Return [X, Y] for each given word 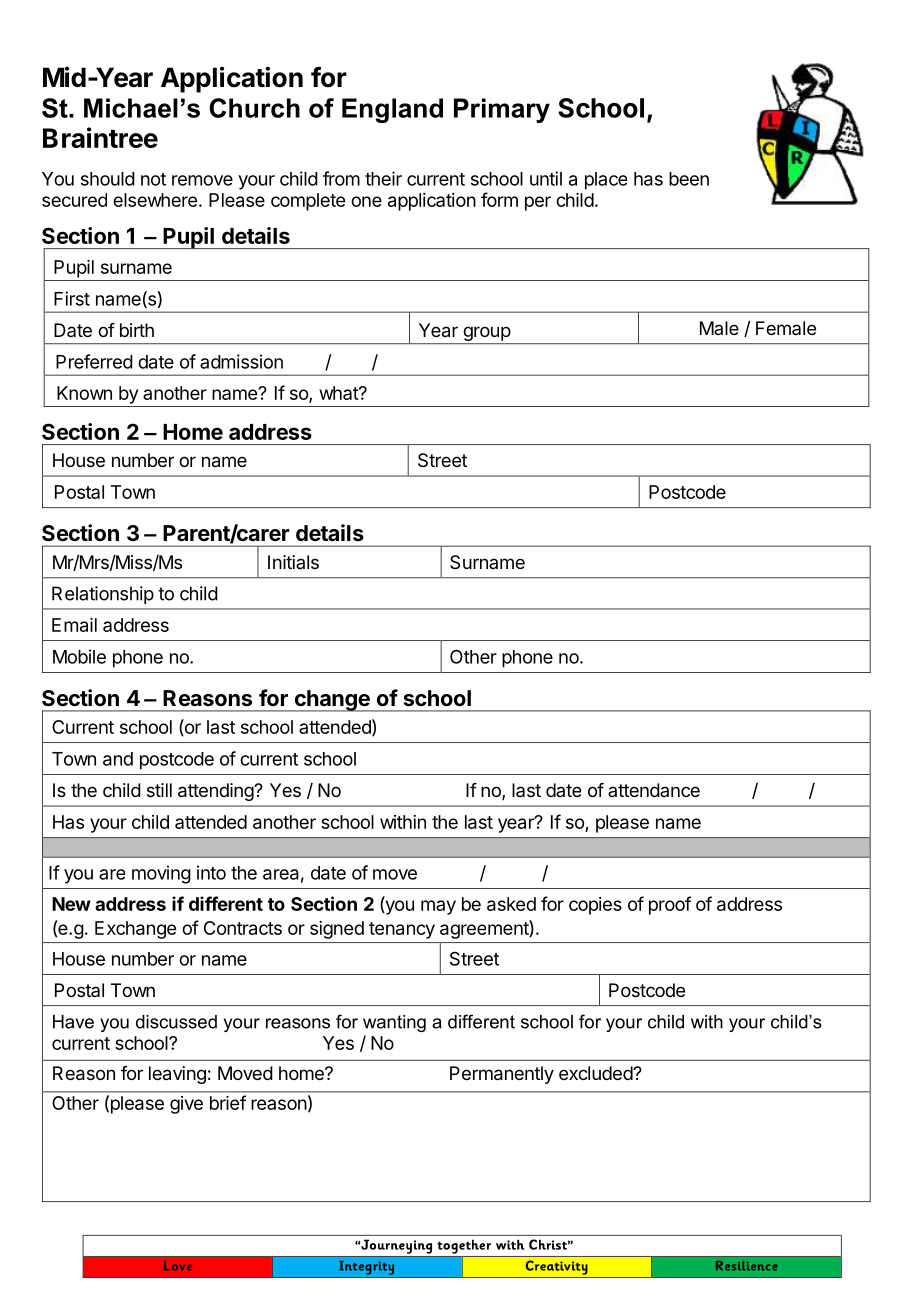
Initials [293, 562]
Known [84, 393]
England [392, 110]
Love [178, 1266]
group [486, 335]
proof [670, 905]
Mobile [79, 656]
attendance [654, 790]
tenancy [402, 930]
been [689, 179]
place [606, 181]
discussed [176, 1022]
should [108, 179]
